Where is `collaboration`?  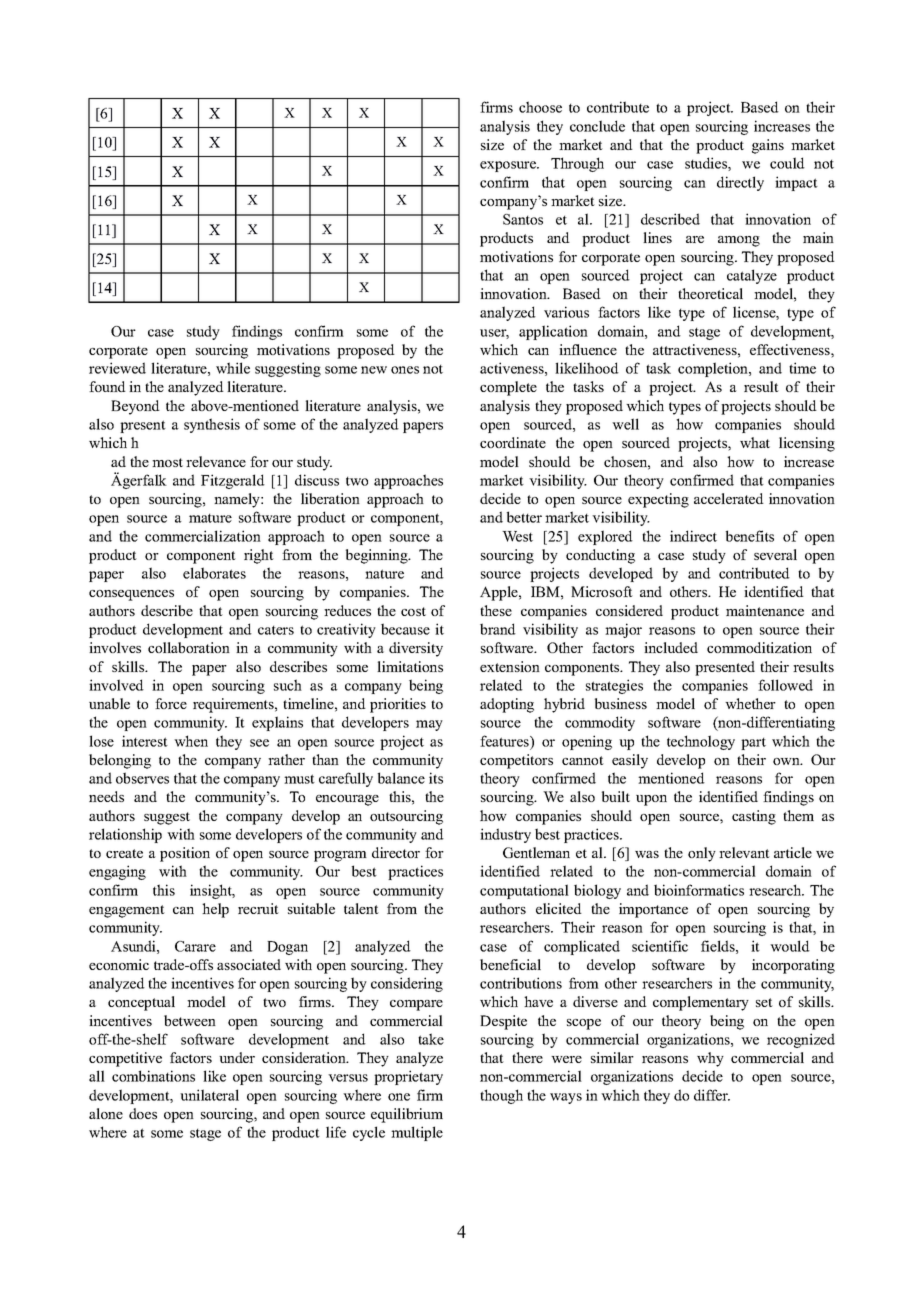 collaboration is located at coordinates (189, 647).
